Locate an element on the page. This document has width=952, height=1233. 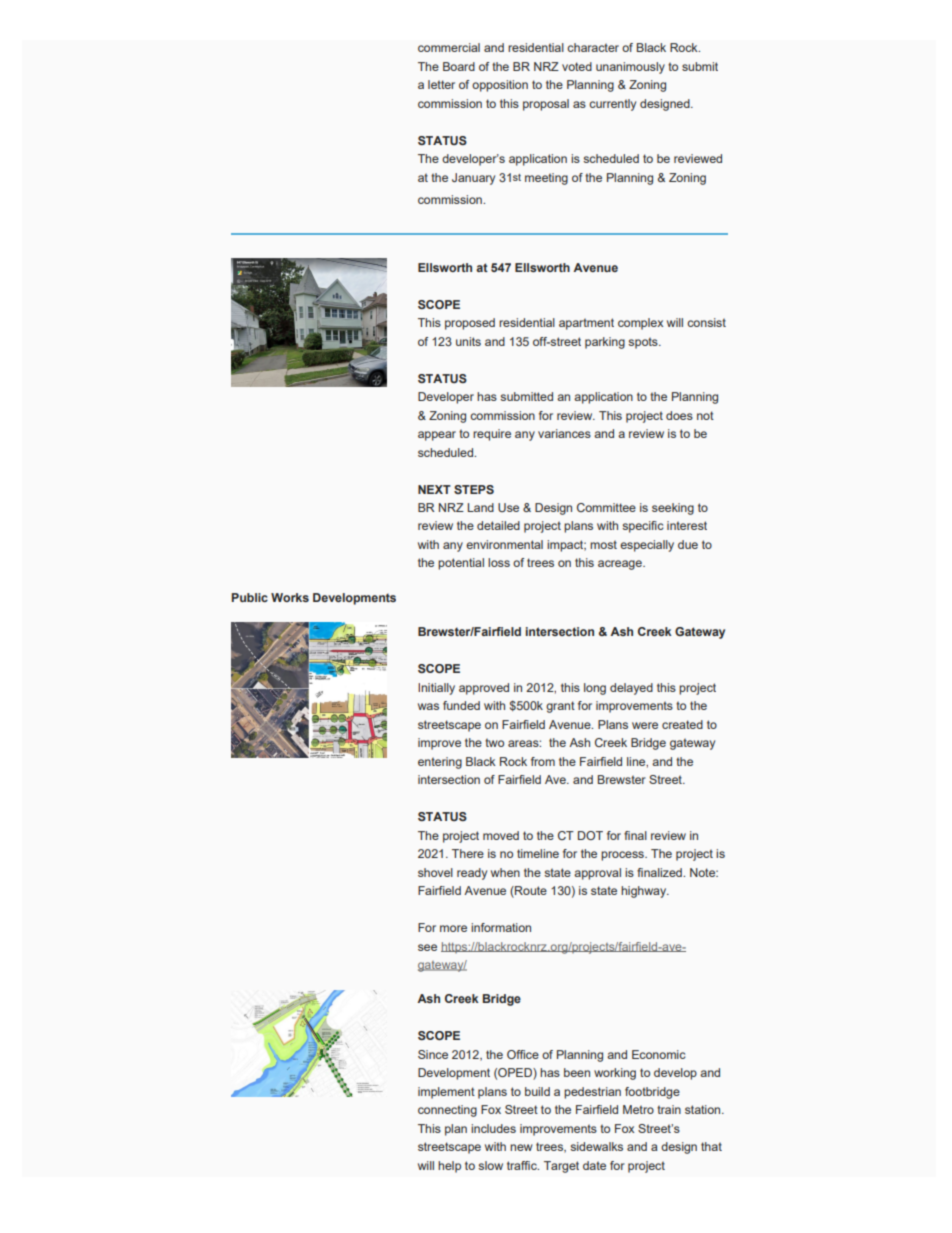
includes is located at coordinates (493, 1128).
